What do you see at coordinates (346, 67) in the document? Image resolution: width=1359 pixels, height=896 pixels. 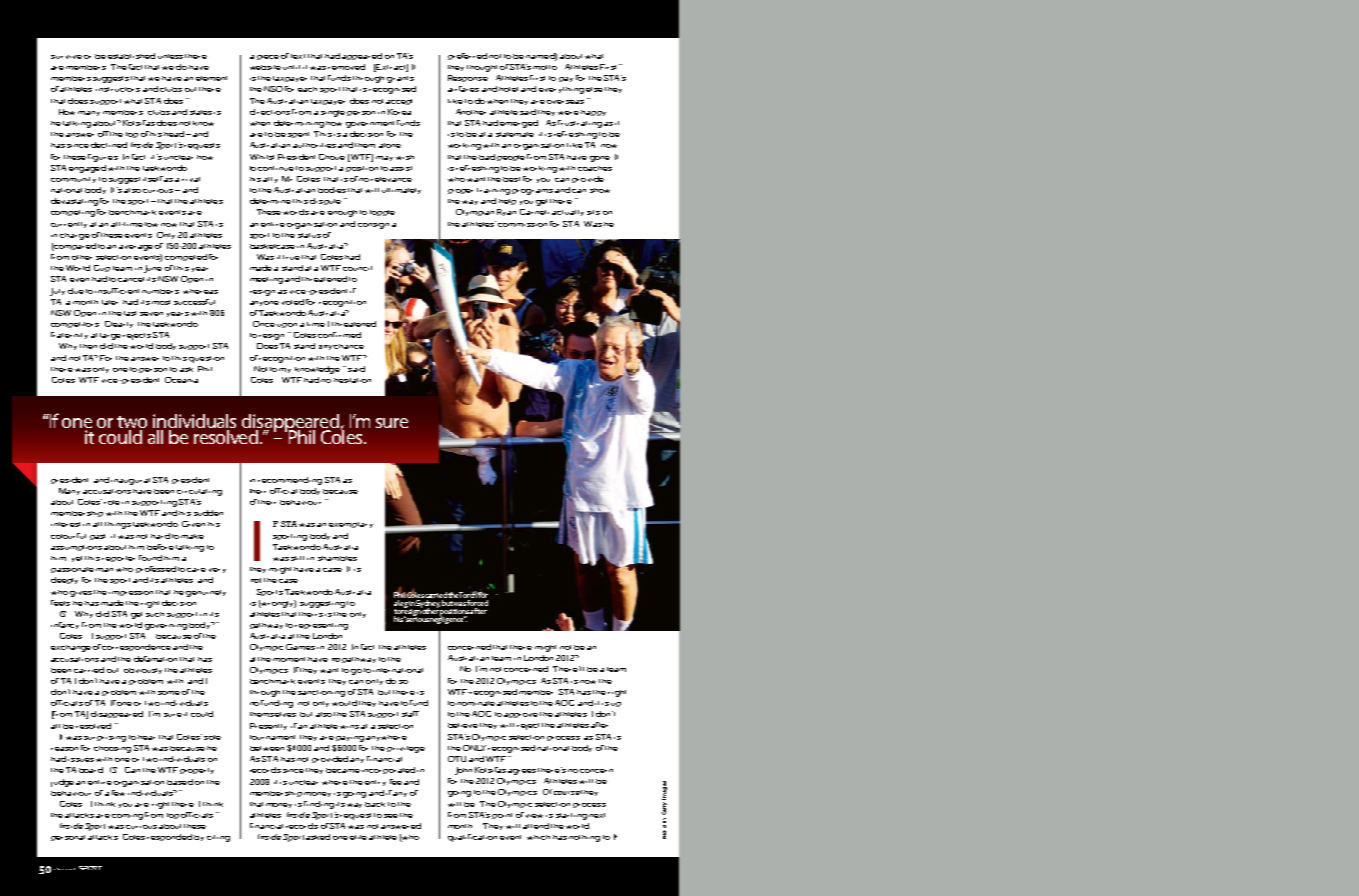 I see `removed` at bounding box center [346, 67].
